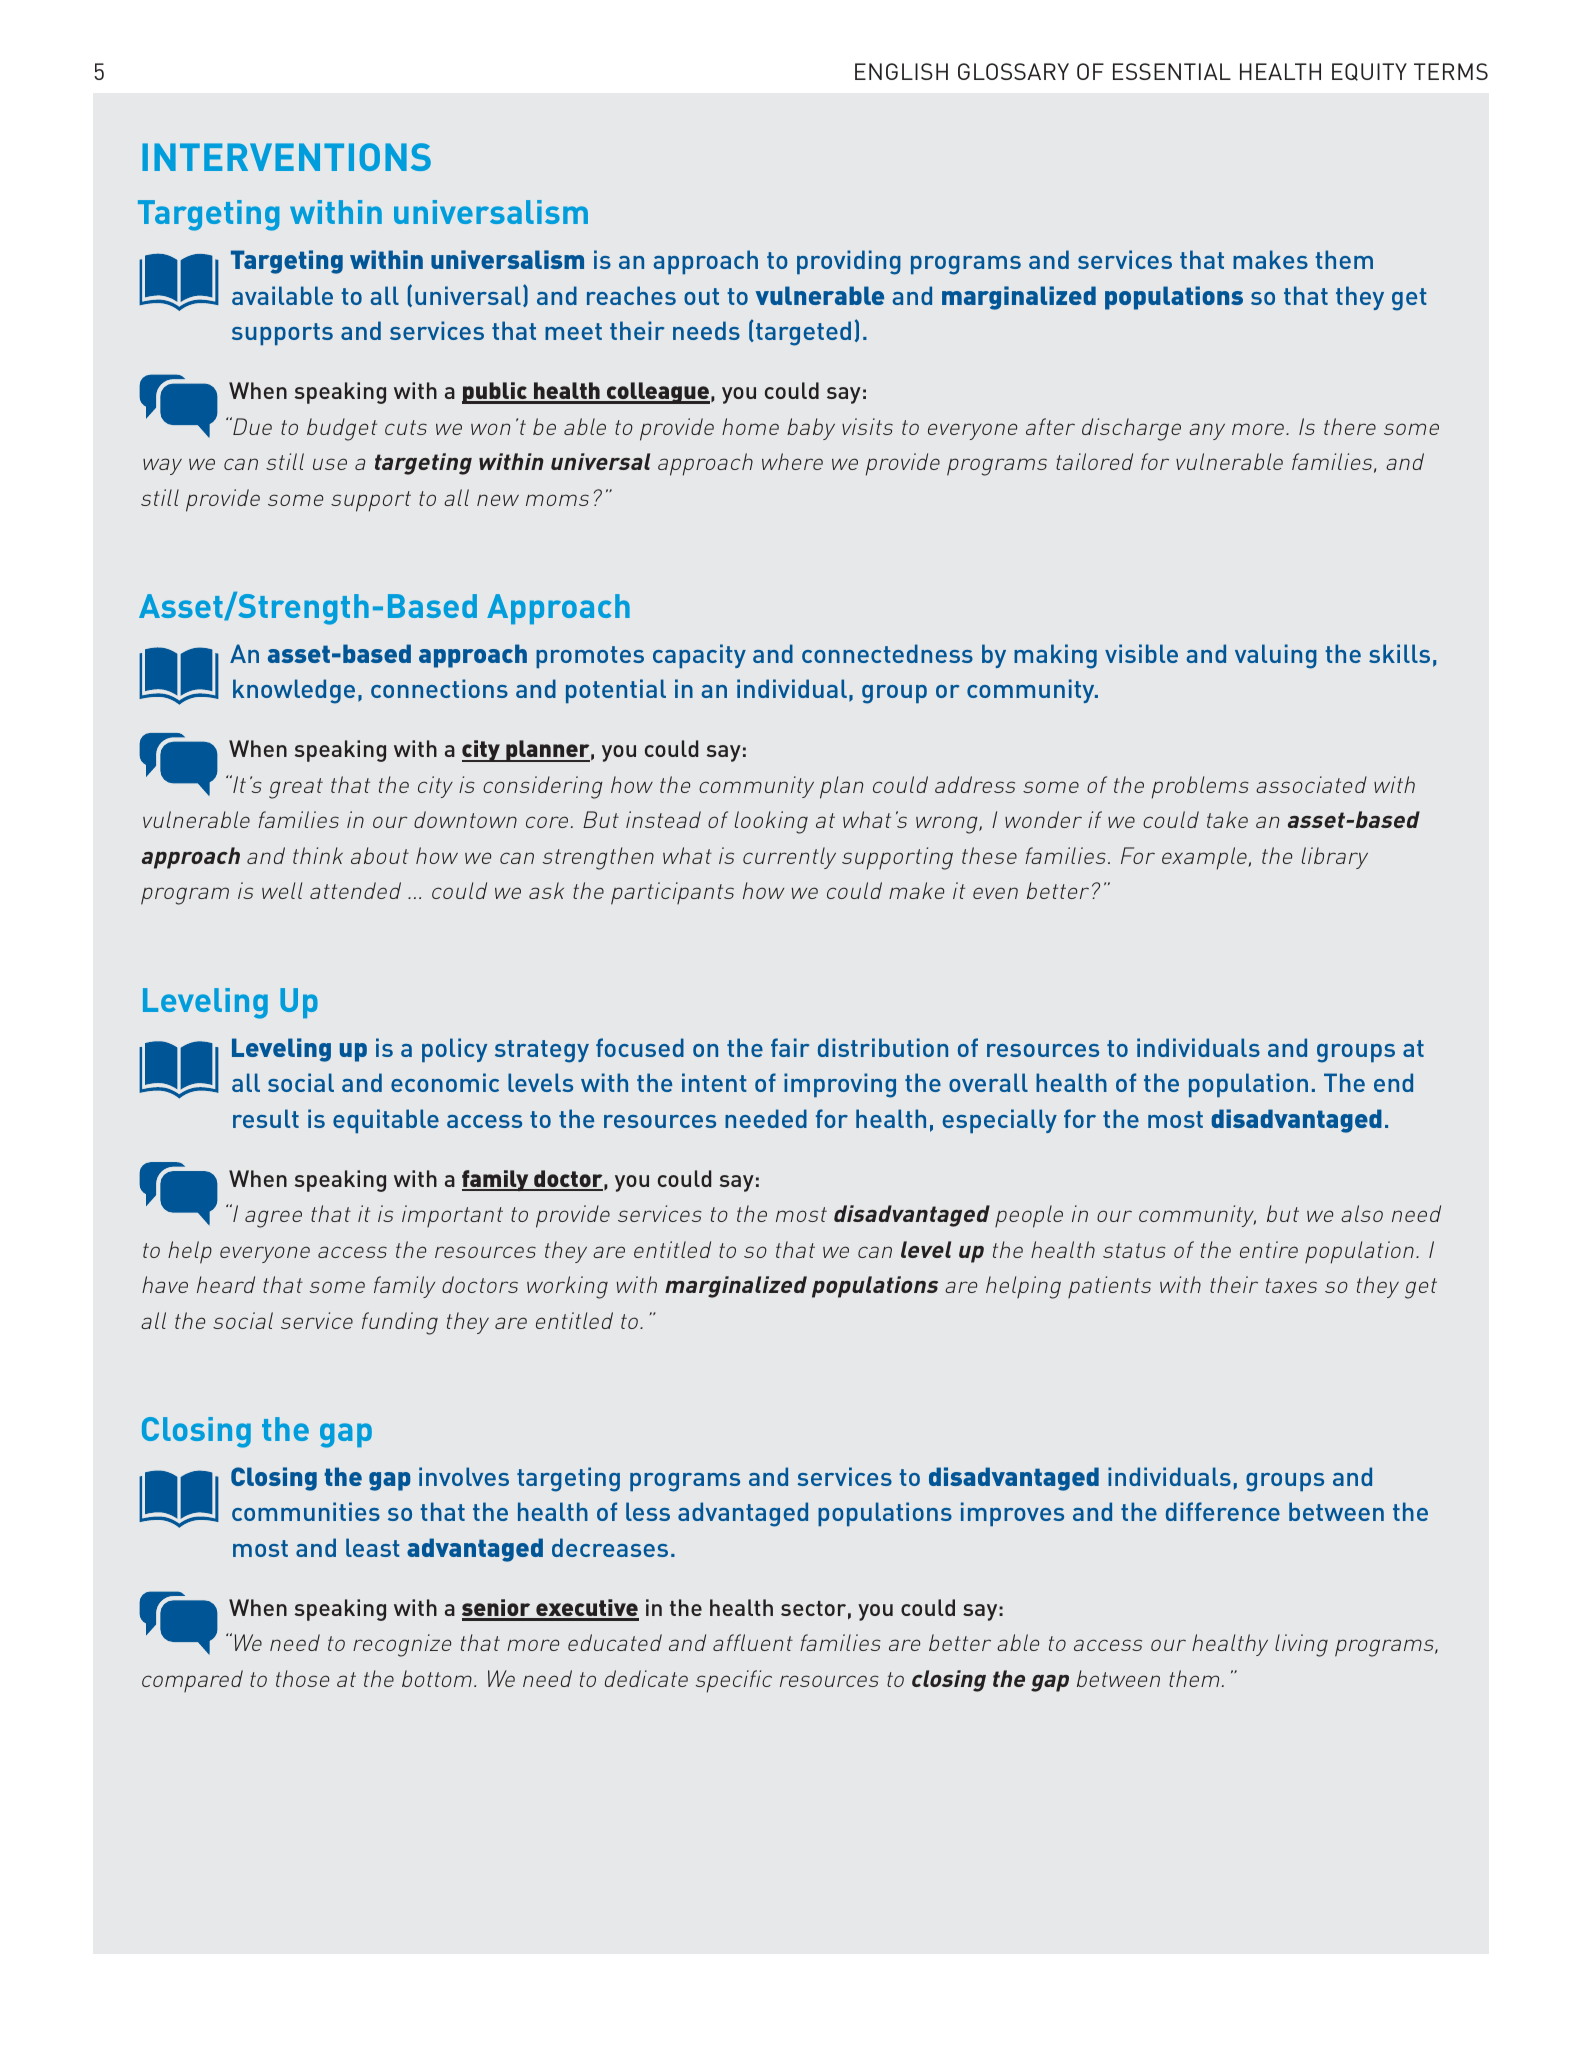  Describe the element at coordinates (1369, 72) in the image. I see `equity` at that location.
